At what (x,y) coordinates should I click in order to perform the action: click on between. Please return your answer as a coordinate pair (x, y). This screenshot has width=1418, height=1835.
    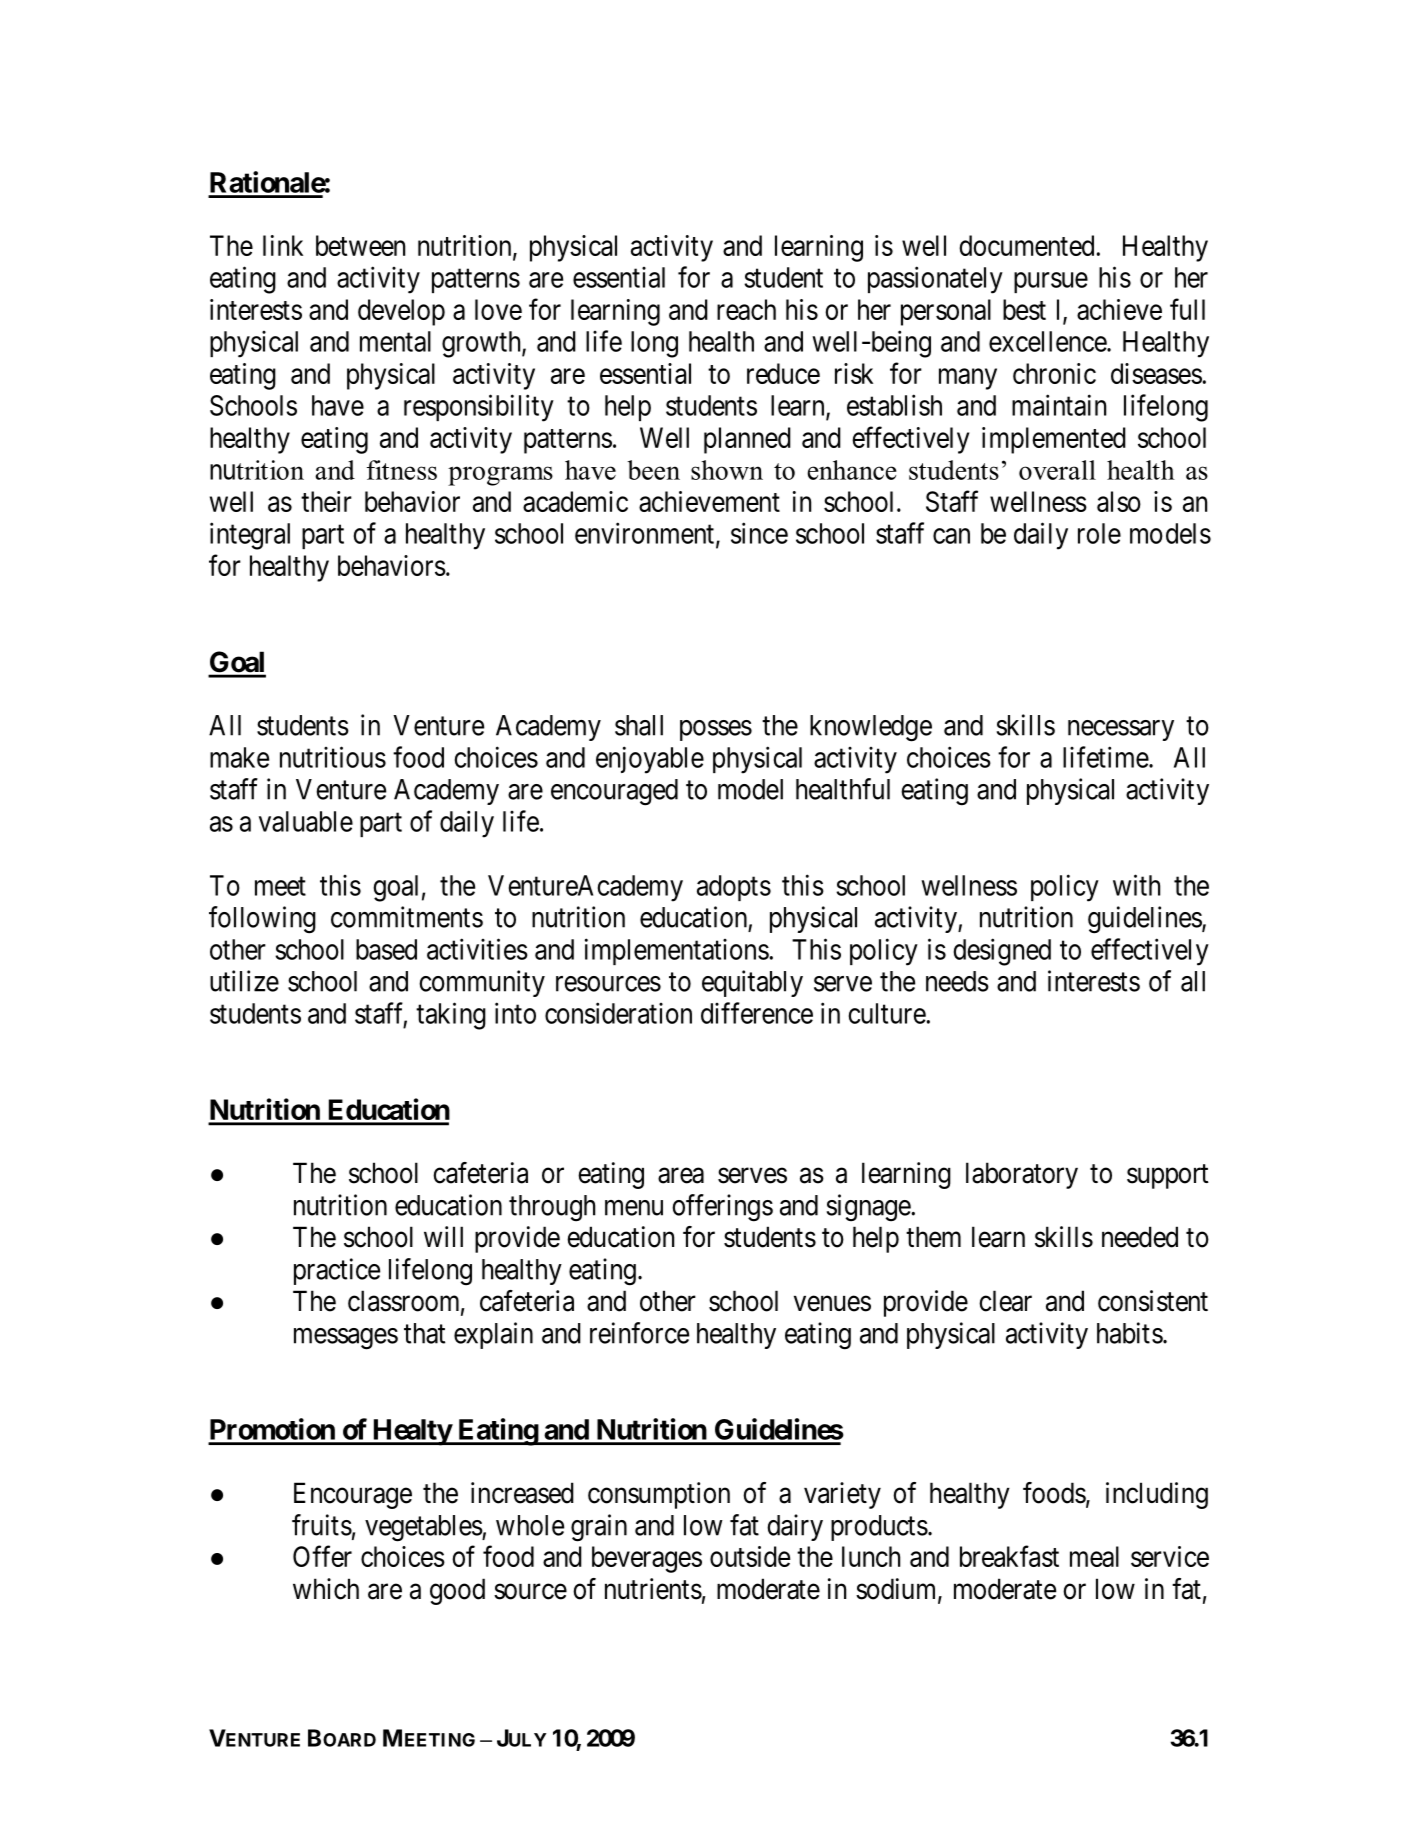
    Looking at the image, I should click on (360, 245).
